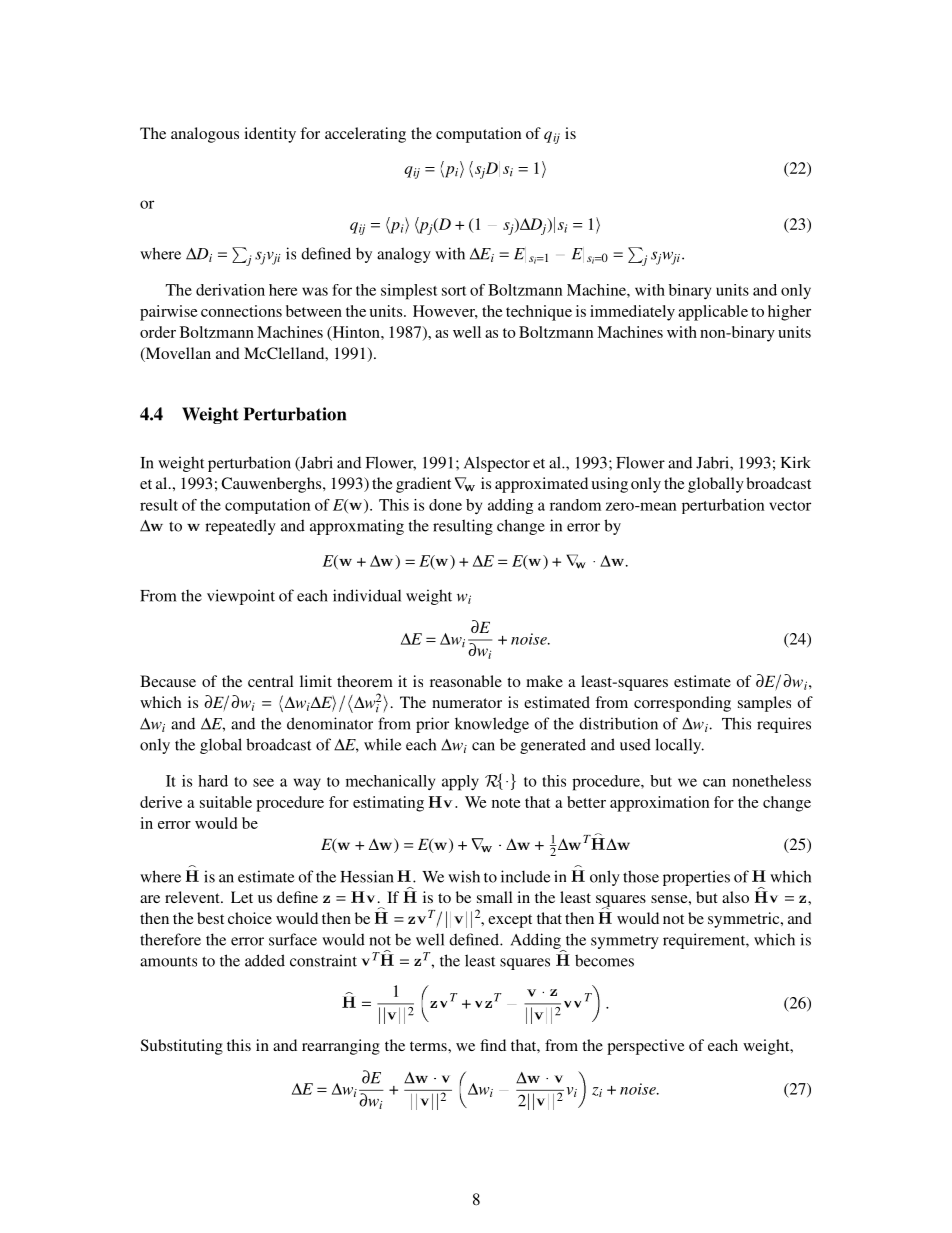 The height and width of the image is (1233, 952). Describe the element at coordinates (659, 804) in the image. I see `approximation` at that location.
